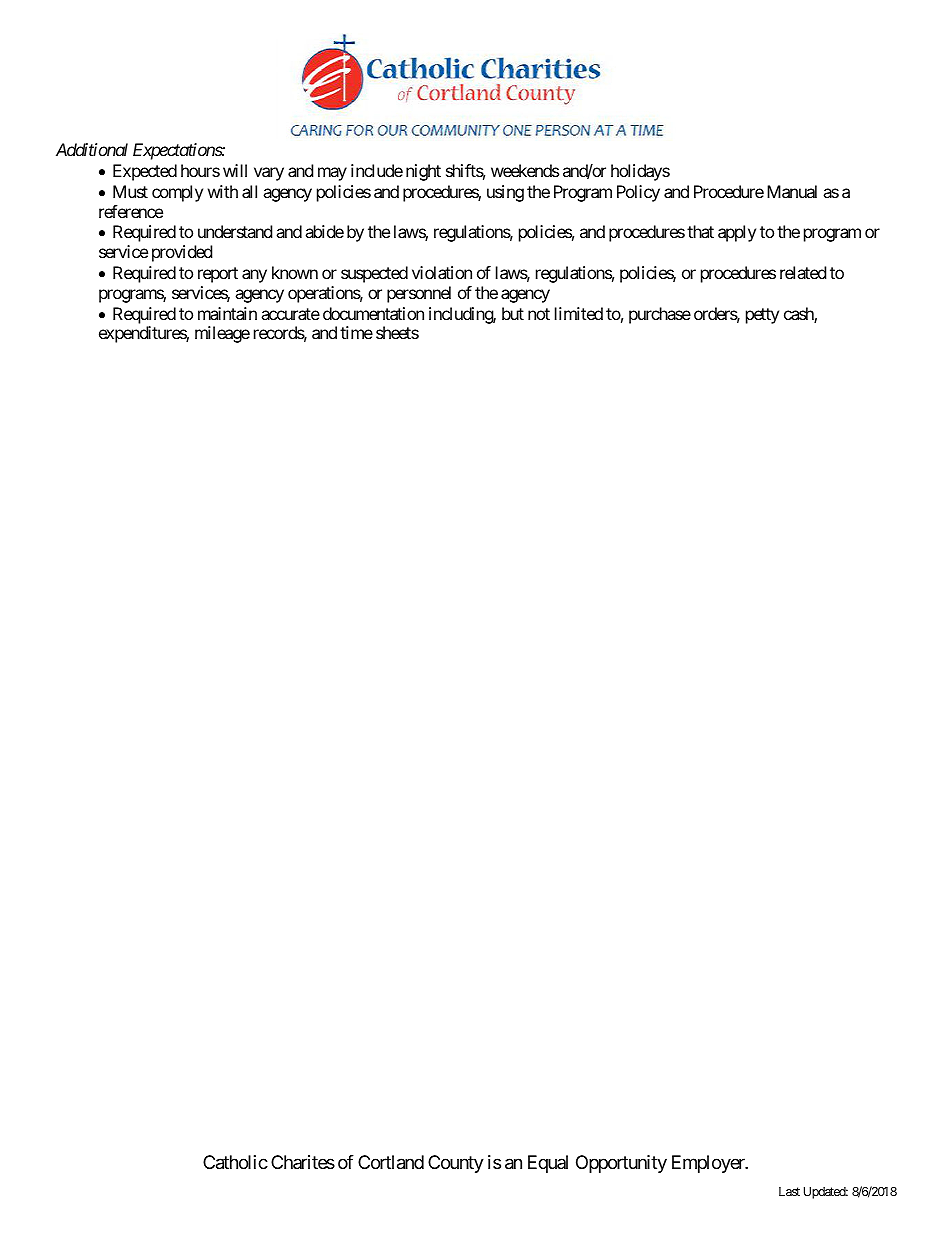  I want to click on comply, so click(177, 193).
